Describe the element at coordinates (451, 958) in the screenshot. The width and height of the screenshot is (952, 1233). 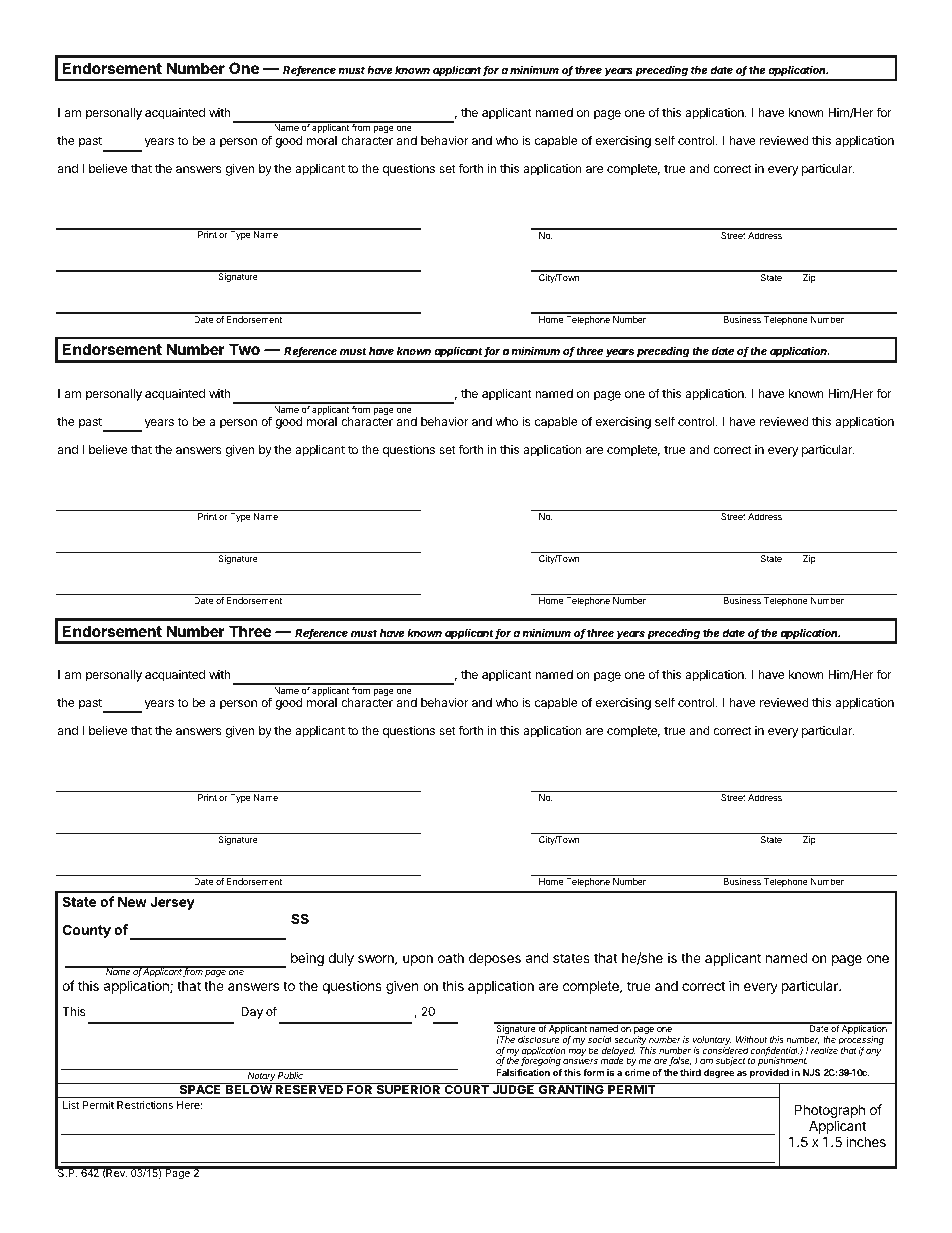
I see `oath` at that location.
